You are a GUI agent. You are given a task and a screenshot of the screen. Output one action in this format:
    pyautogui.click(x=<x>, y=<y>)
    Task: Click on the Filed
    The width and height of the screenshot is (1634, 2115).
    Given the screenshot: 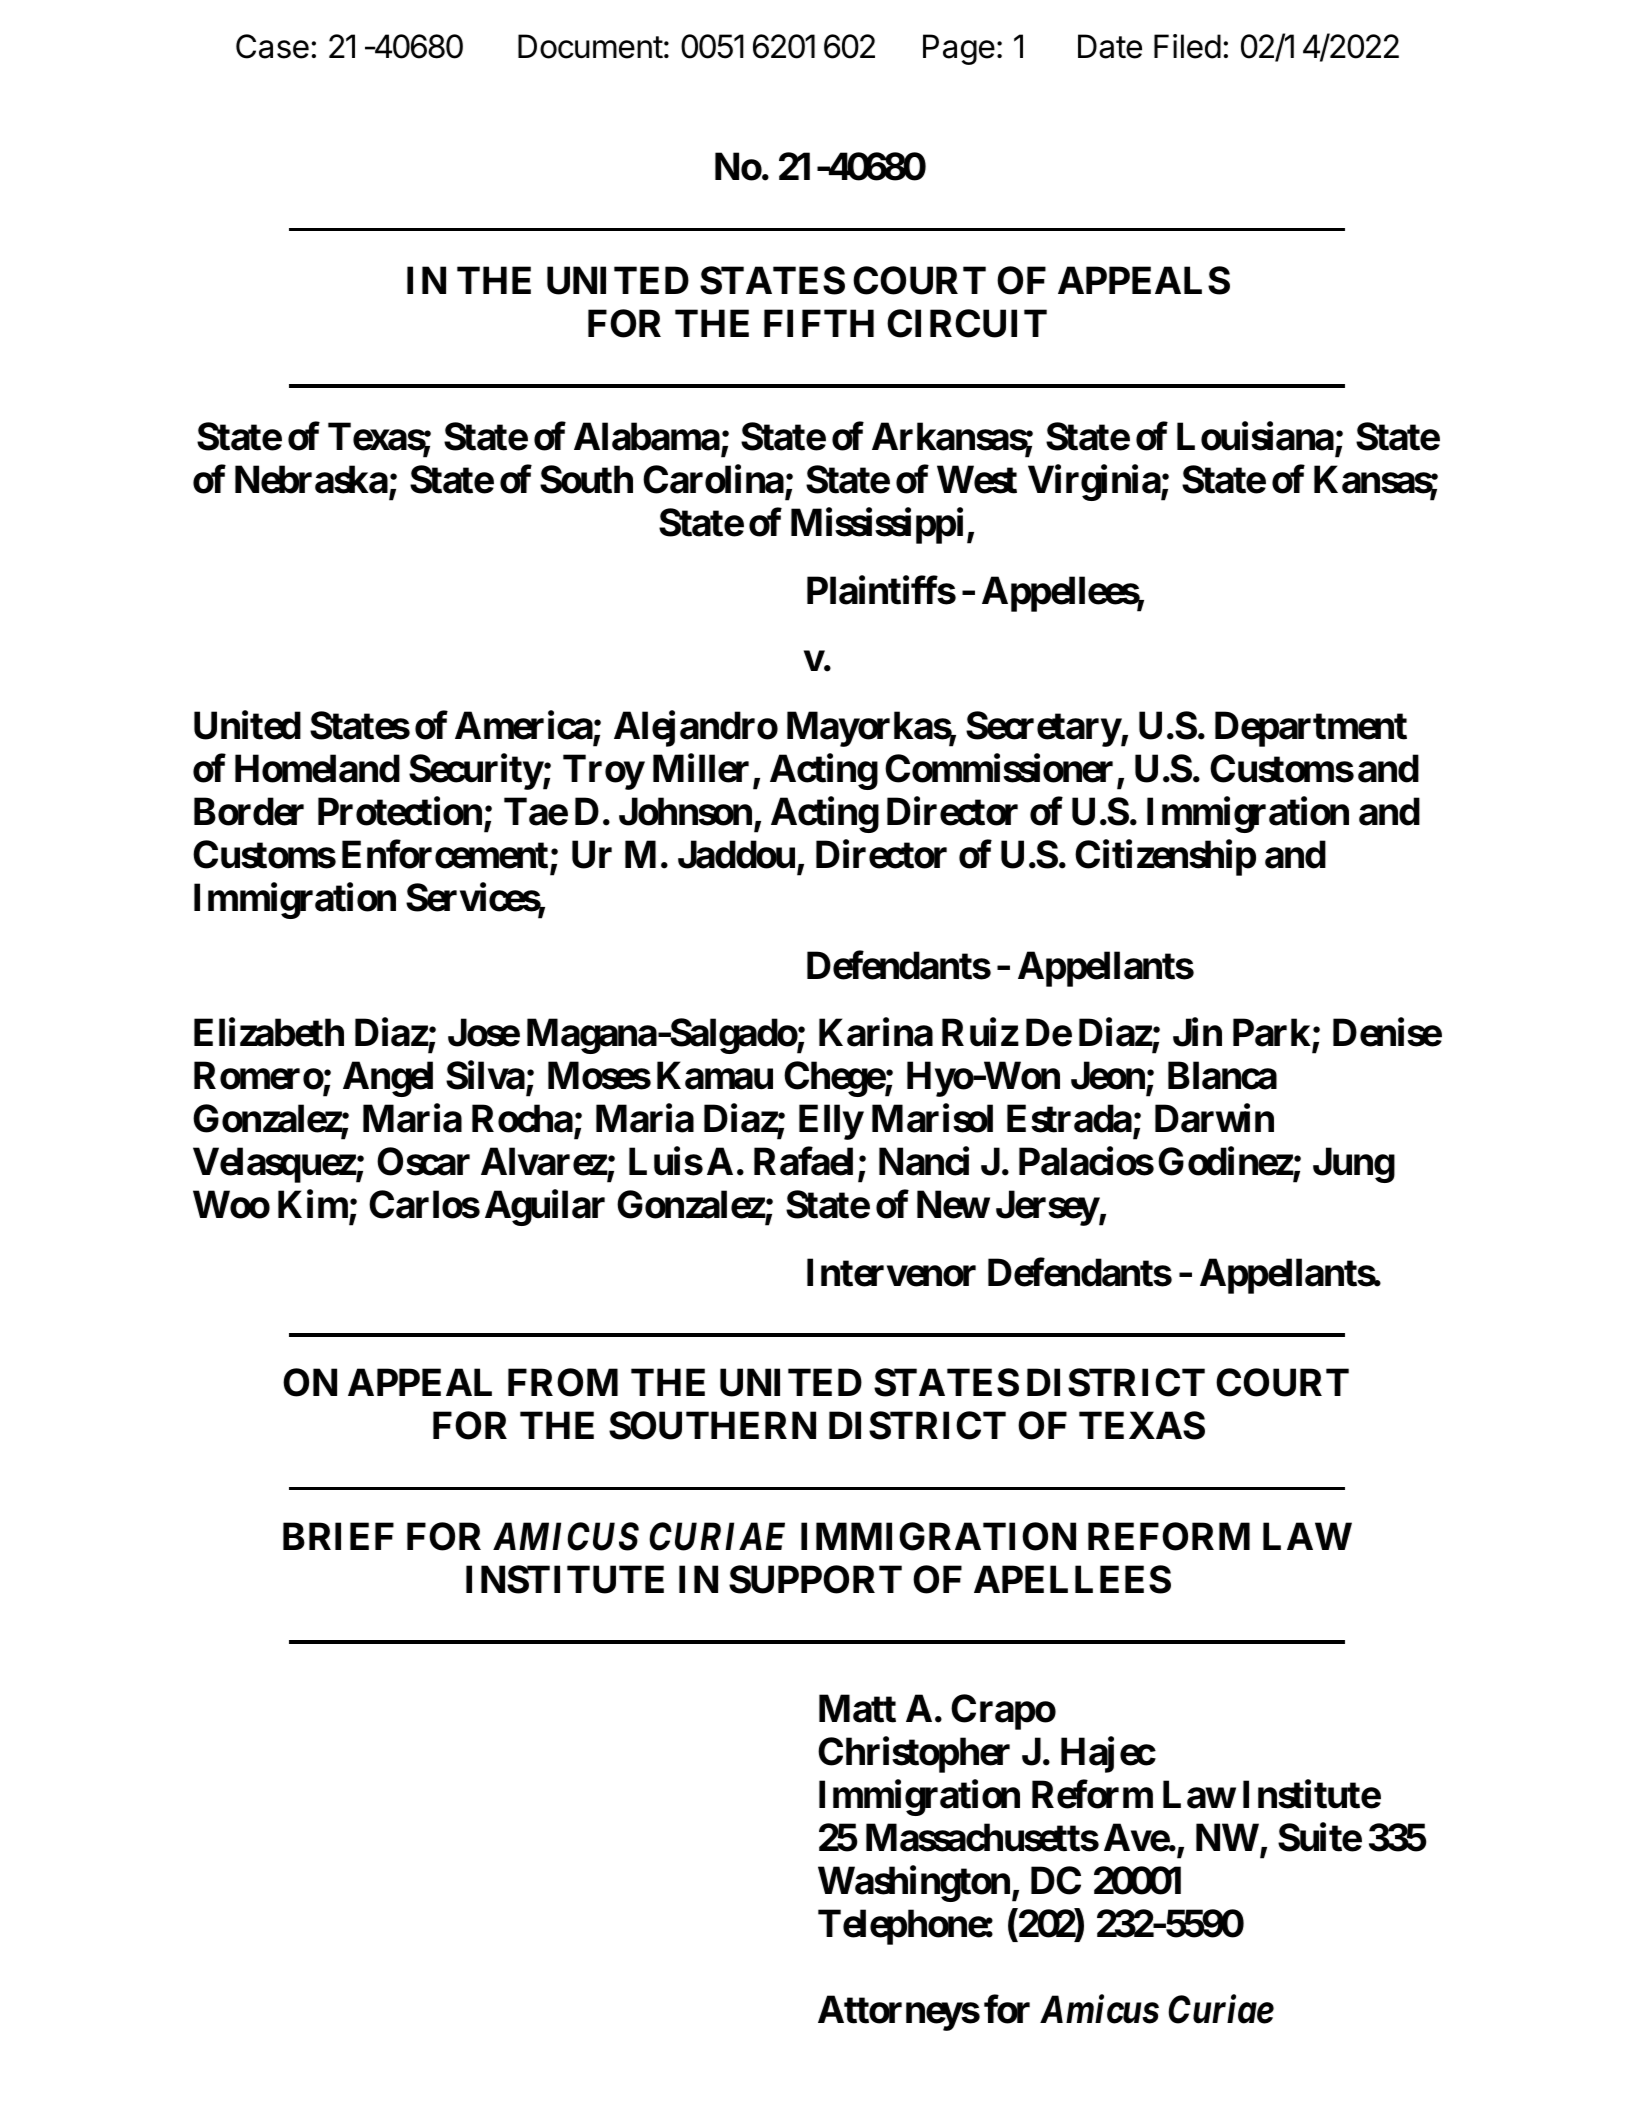 What is the action you would take?
    pyautogui.click(x=1187, y=46)
